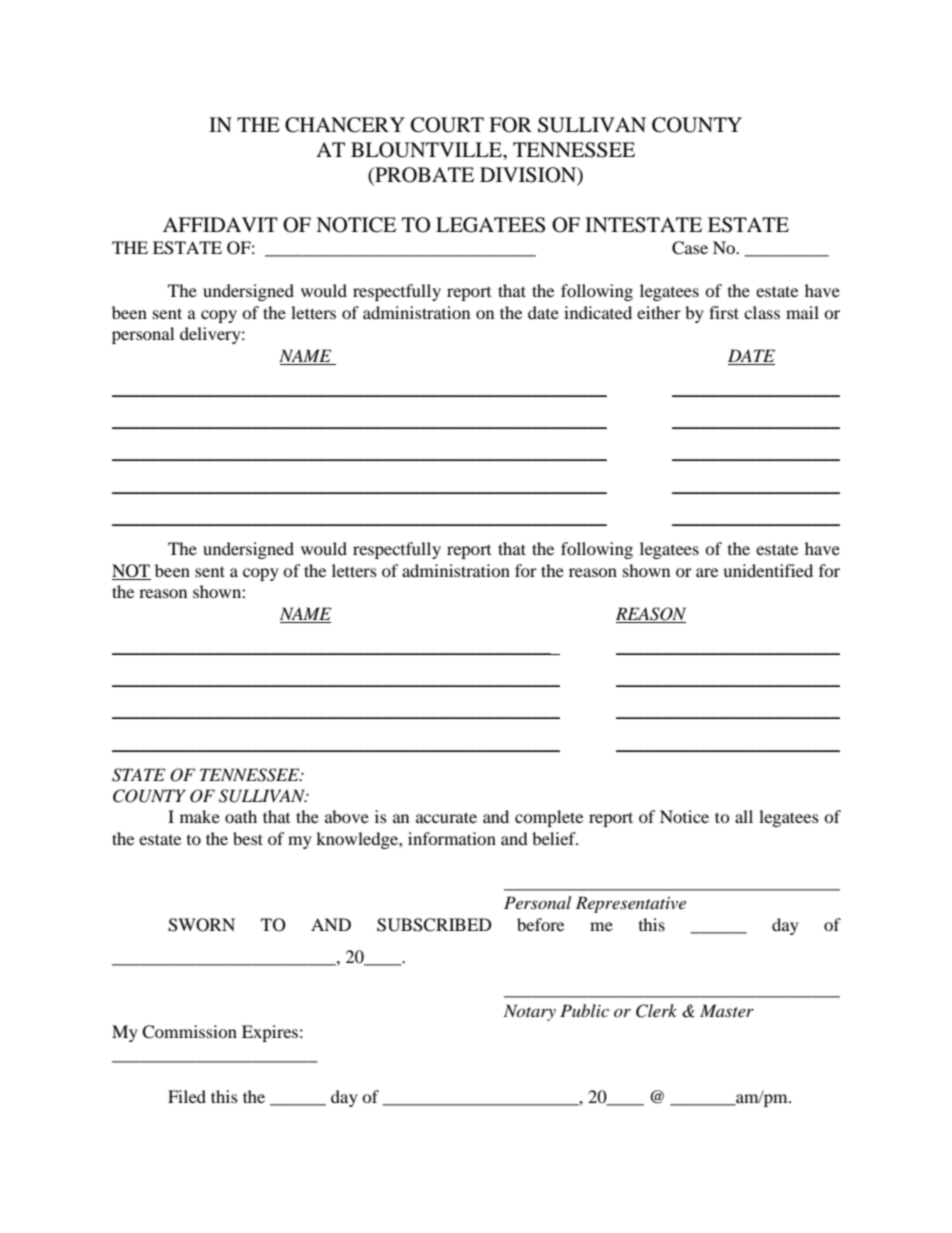 The image size is (952, 1233). Describe the element at coordinates (187, 1096) in the page. I see `Filed` at that location.
